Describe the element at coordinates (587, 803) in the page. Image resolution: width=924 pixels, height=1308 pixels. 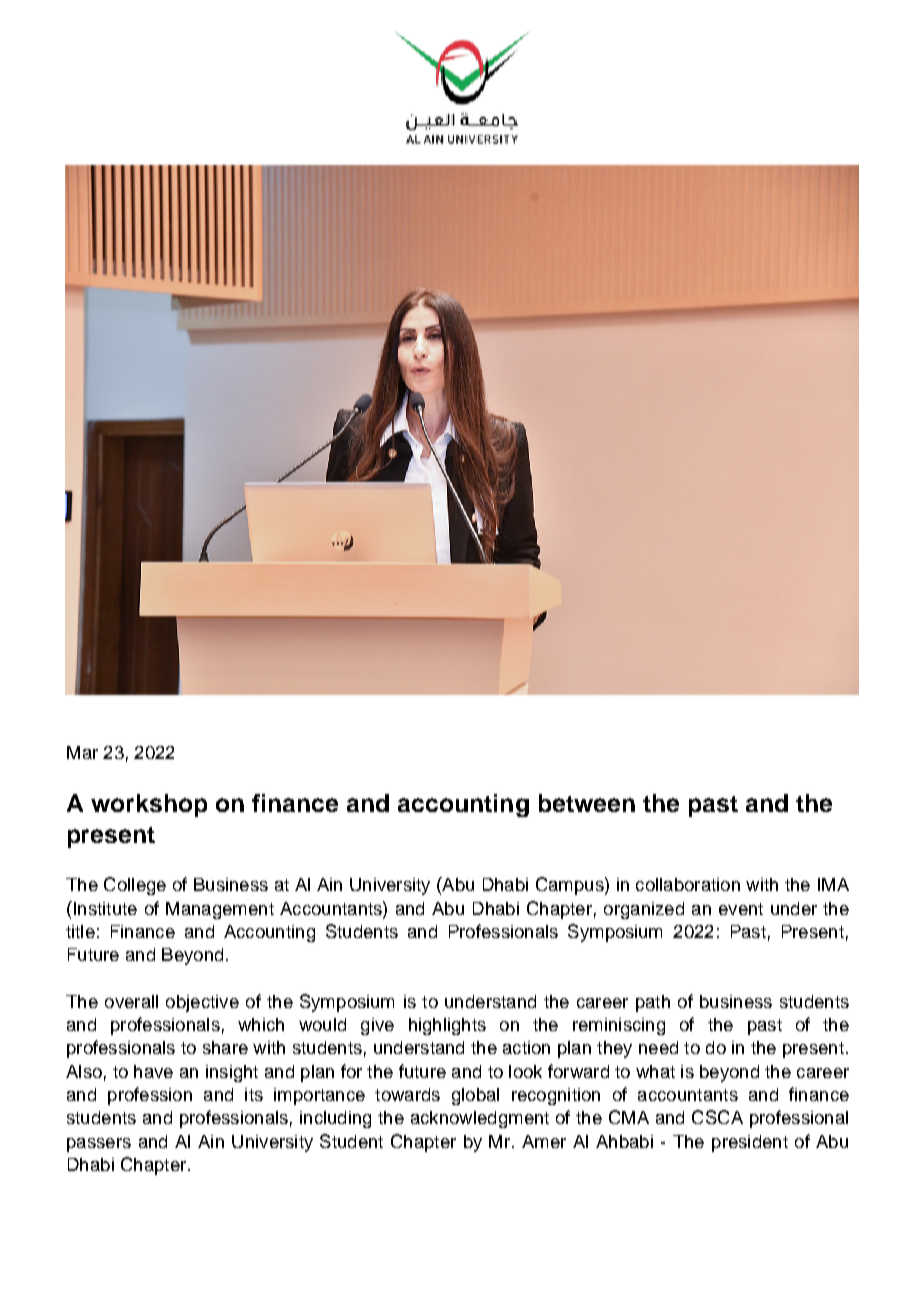
I see `between` at that location.
